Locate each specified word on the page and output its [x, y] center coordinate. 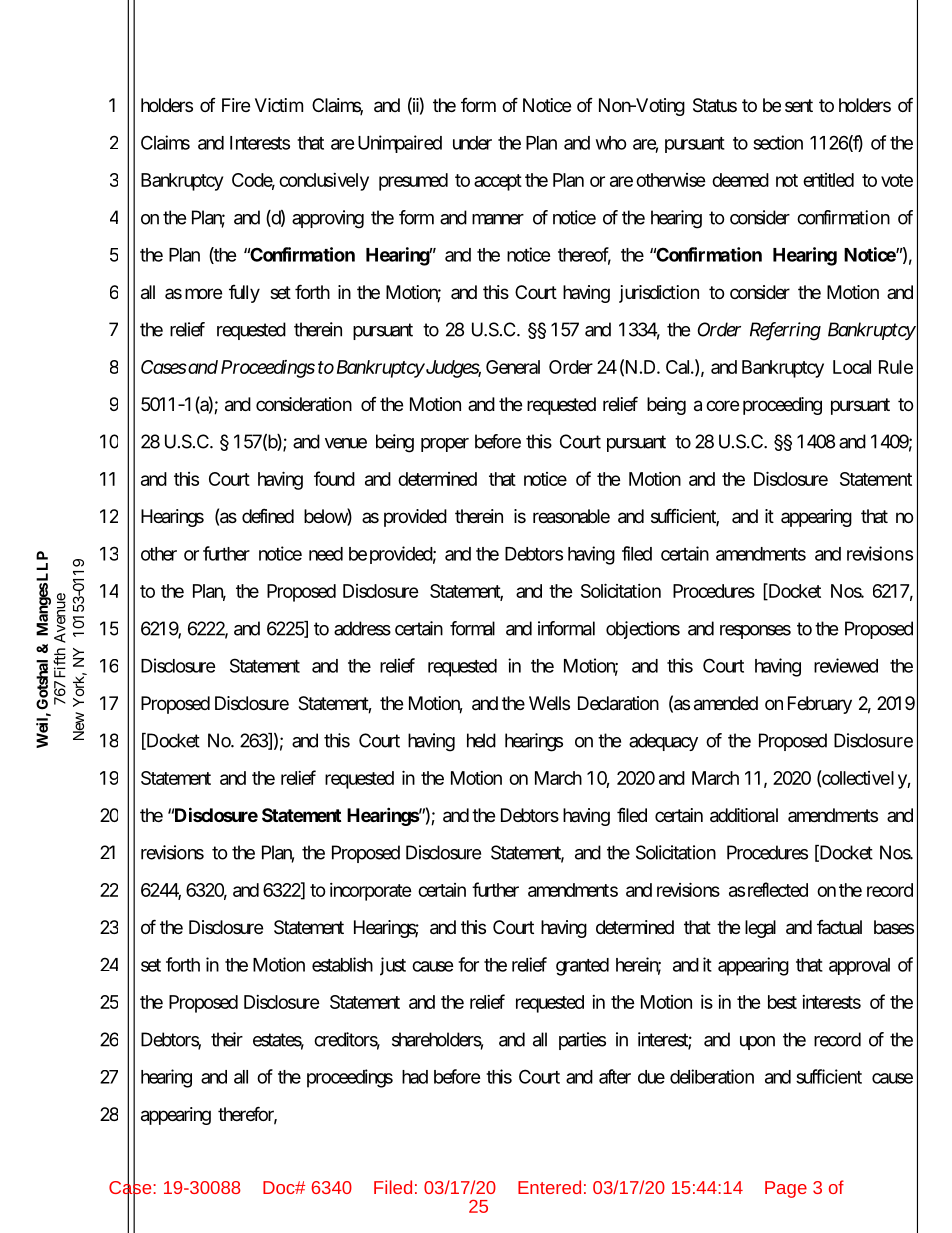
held [481, 740]
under [472, 143]
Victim [279, 105]
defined [268, 515]
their [227, 1039]
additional [744, 815]
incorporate [371, 892]
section [778, 142]
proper [445, 445]
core [722, 405]
